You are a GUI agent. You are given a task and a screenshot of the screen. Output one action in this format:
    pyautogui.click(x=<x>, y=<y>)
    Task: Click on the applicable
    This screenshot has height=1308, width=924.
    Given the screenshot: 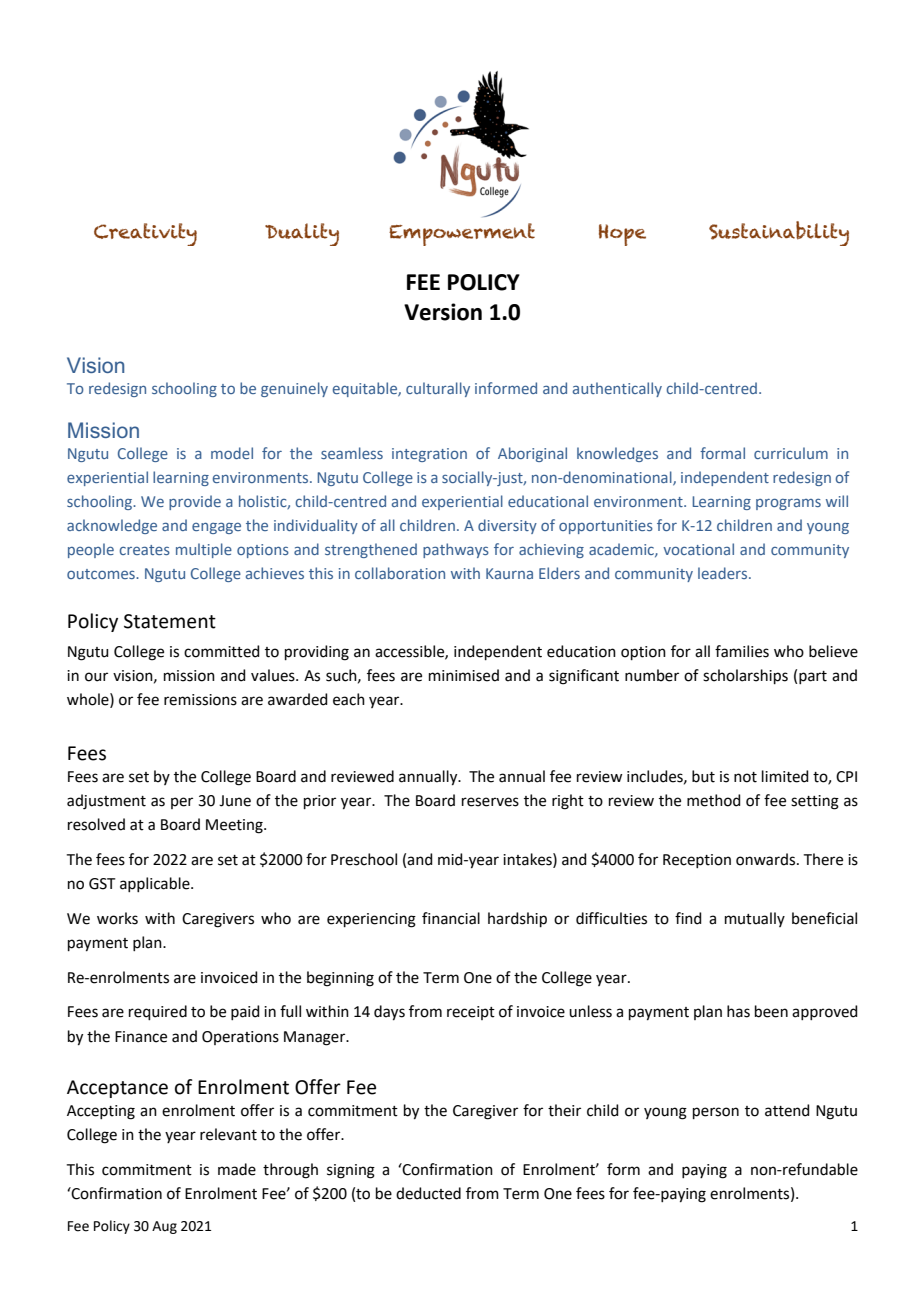 What is the action you would take?
    pyautogui.click(x=156, y=884)
